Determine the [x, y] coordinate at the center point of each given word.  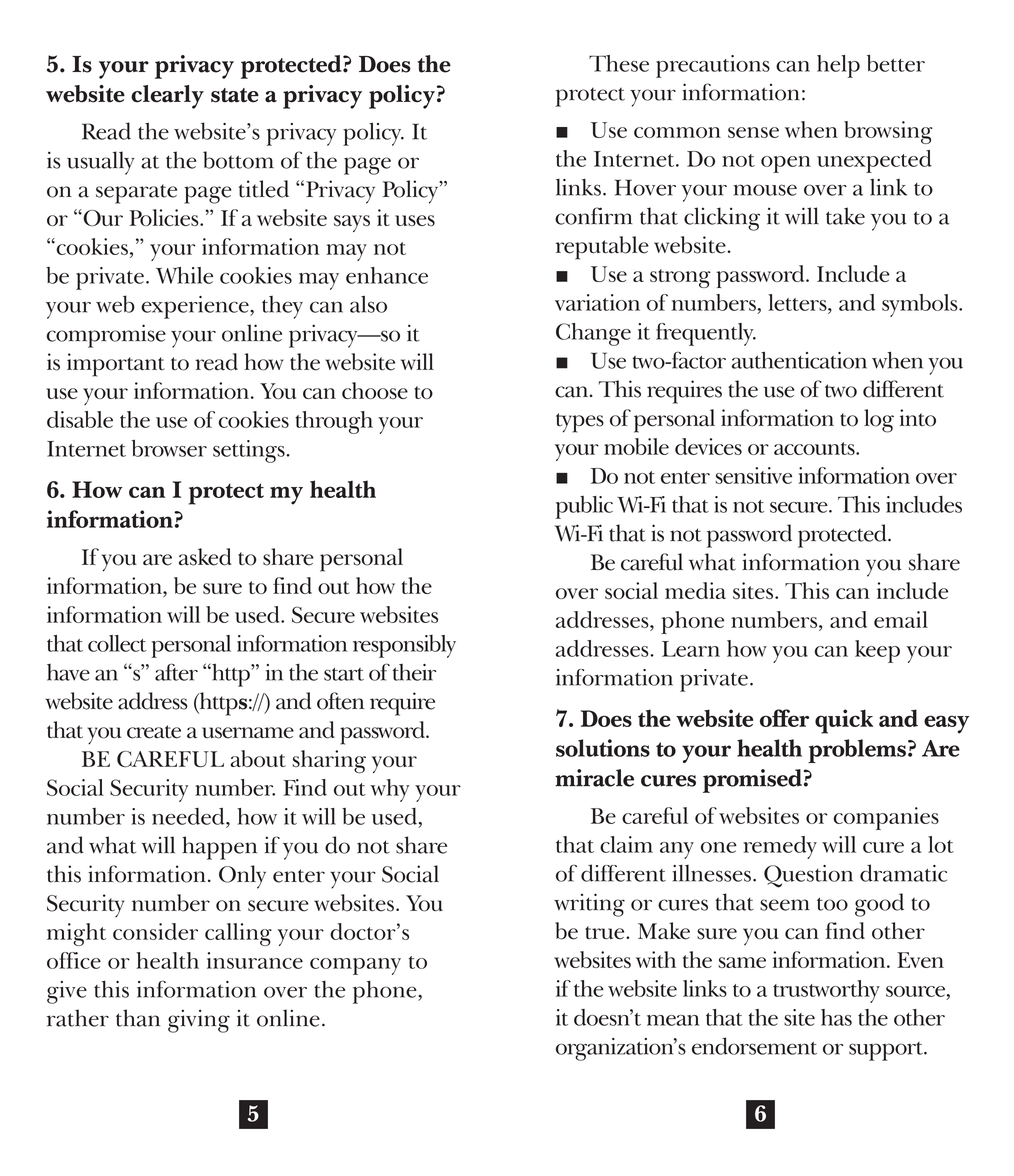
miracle [594, 778]
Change [593, 334]
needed [189, 816]
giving [199, 1021]
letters [798, 302]
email [901, 619]
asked [205, 557]
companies [886, 818]
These [619, 63]
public [584, 507]
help [838, 66]
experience [196, 307]
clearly [167, 97]
